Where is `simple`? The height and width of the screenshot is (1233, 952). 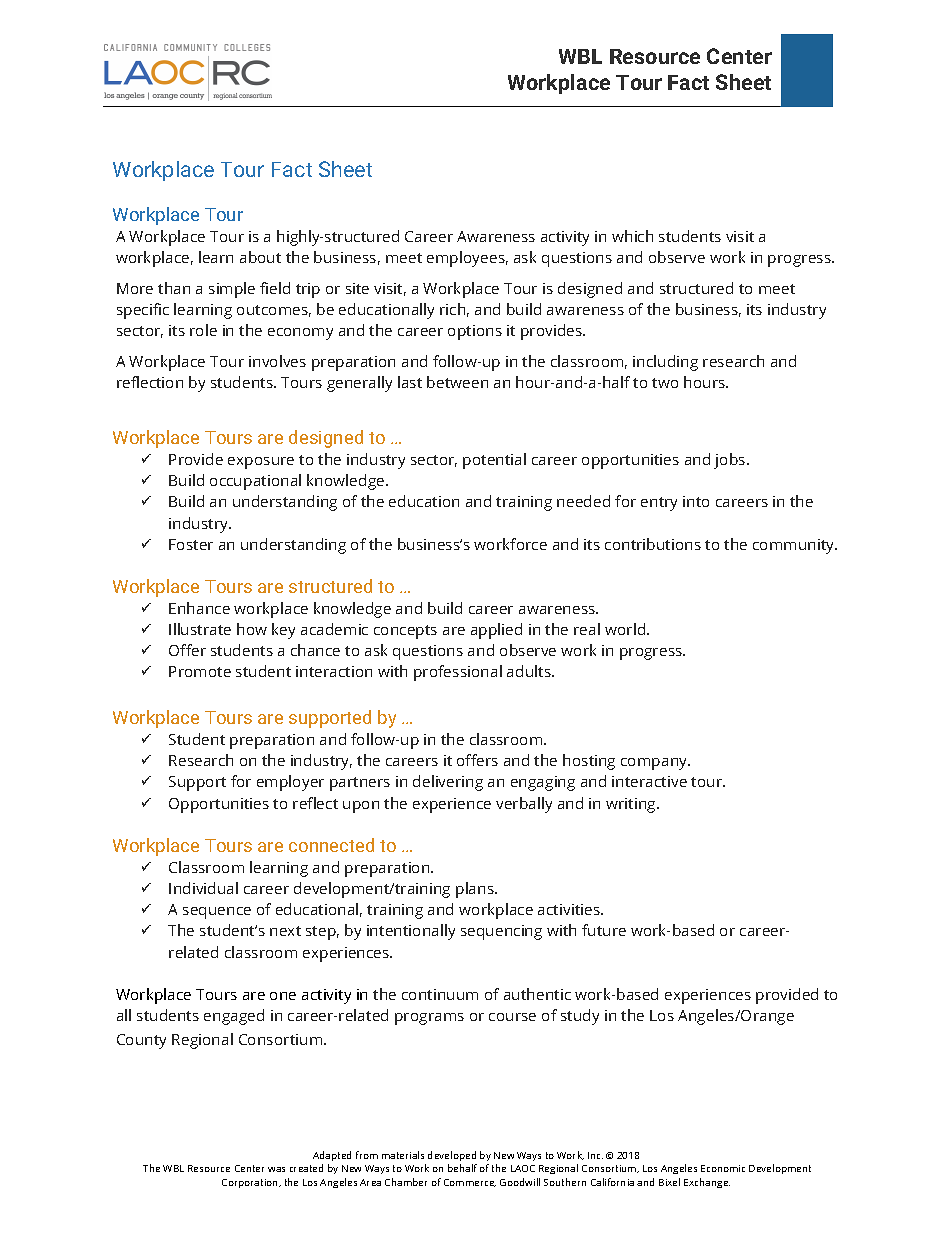
simple is located at coordinates (232, 290).
